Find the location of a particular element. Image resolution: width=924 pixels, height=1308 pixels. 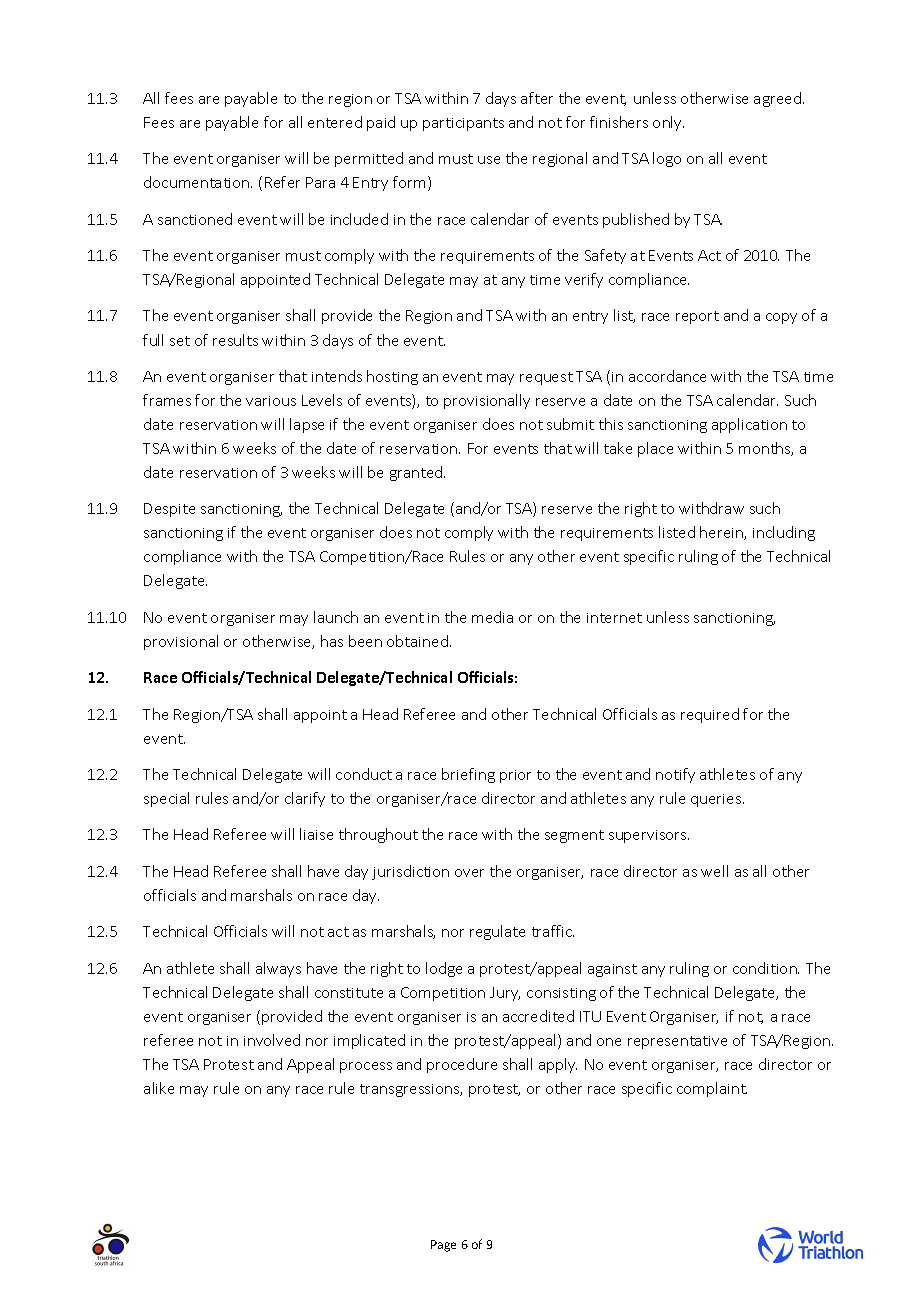

only is located at coordinates (668, 123).
